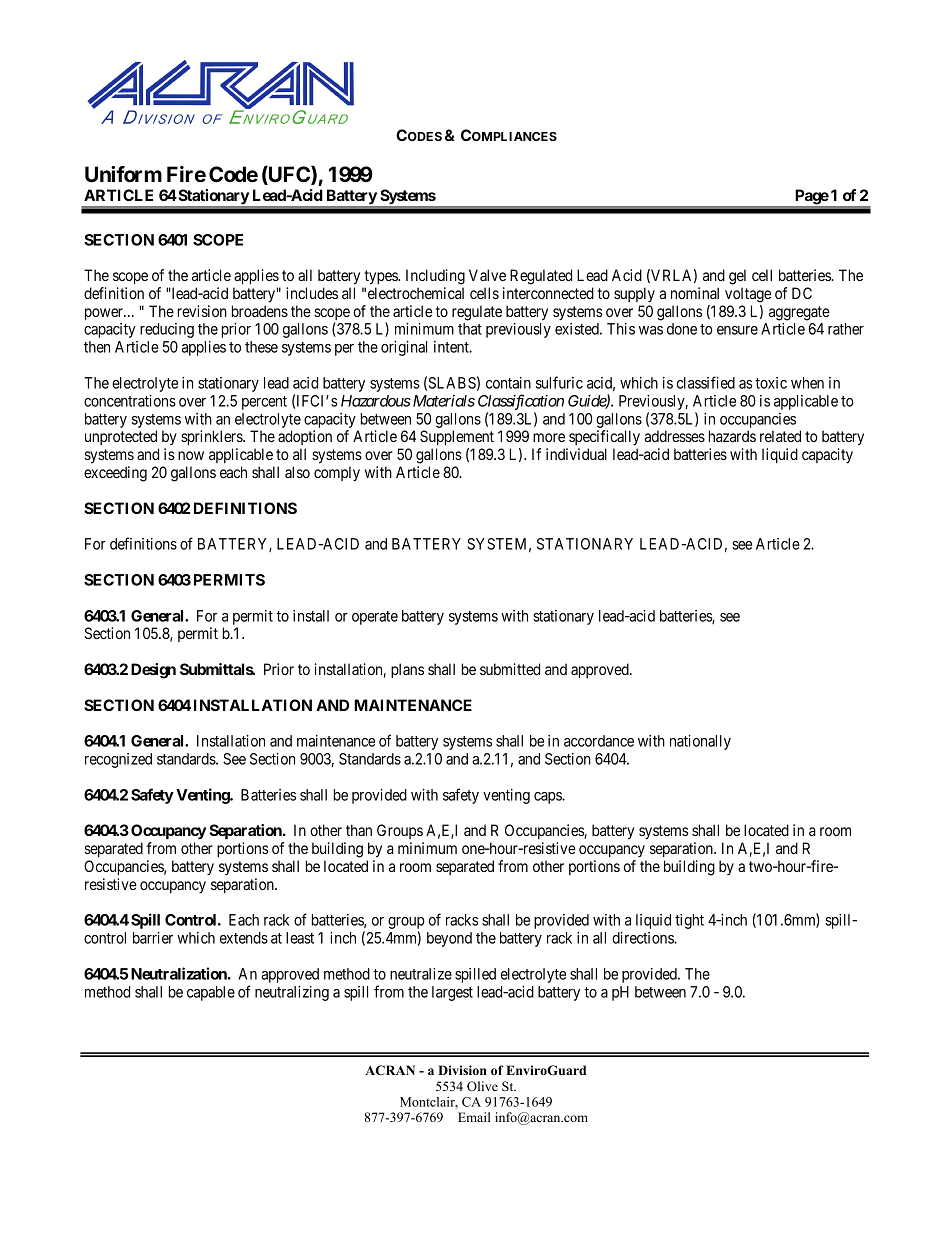 Image resolution: width=952 pixels, height=1233 pixels. Describe the element at coordinates (487, 275) in the page. I see `Valve` at that location.
